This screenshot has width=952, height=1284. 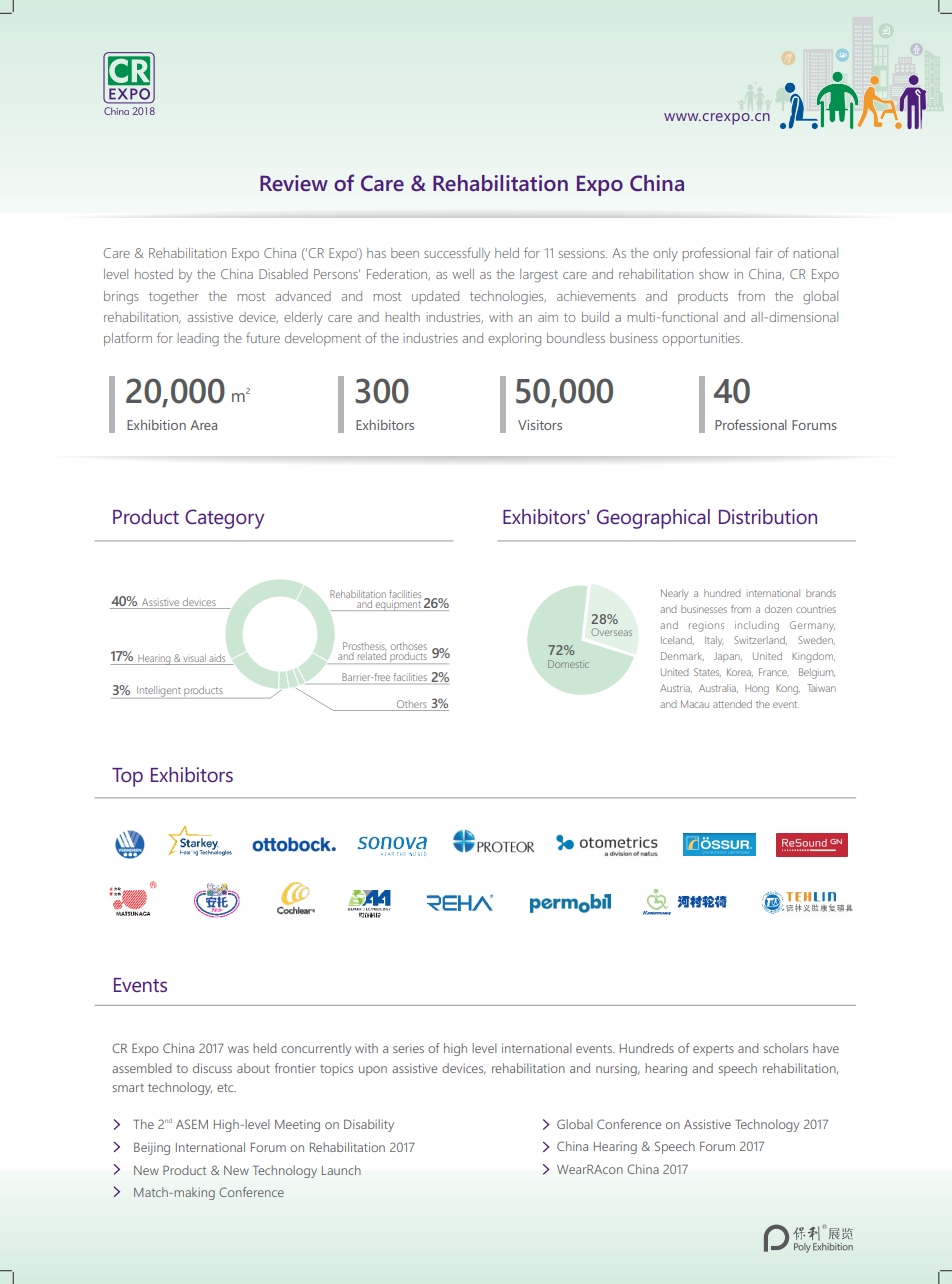 What do you see at coordinates (457, 254) in the screenshot?
I see `successfully` at bounding box center [457, 254].
